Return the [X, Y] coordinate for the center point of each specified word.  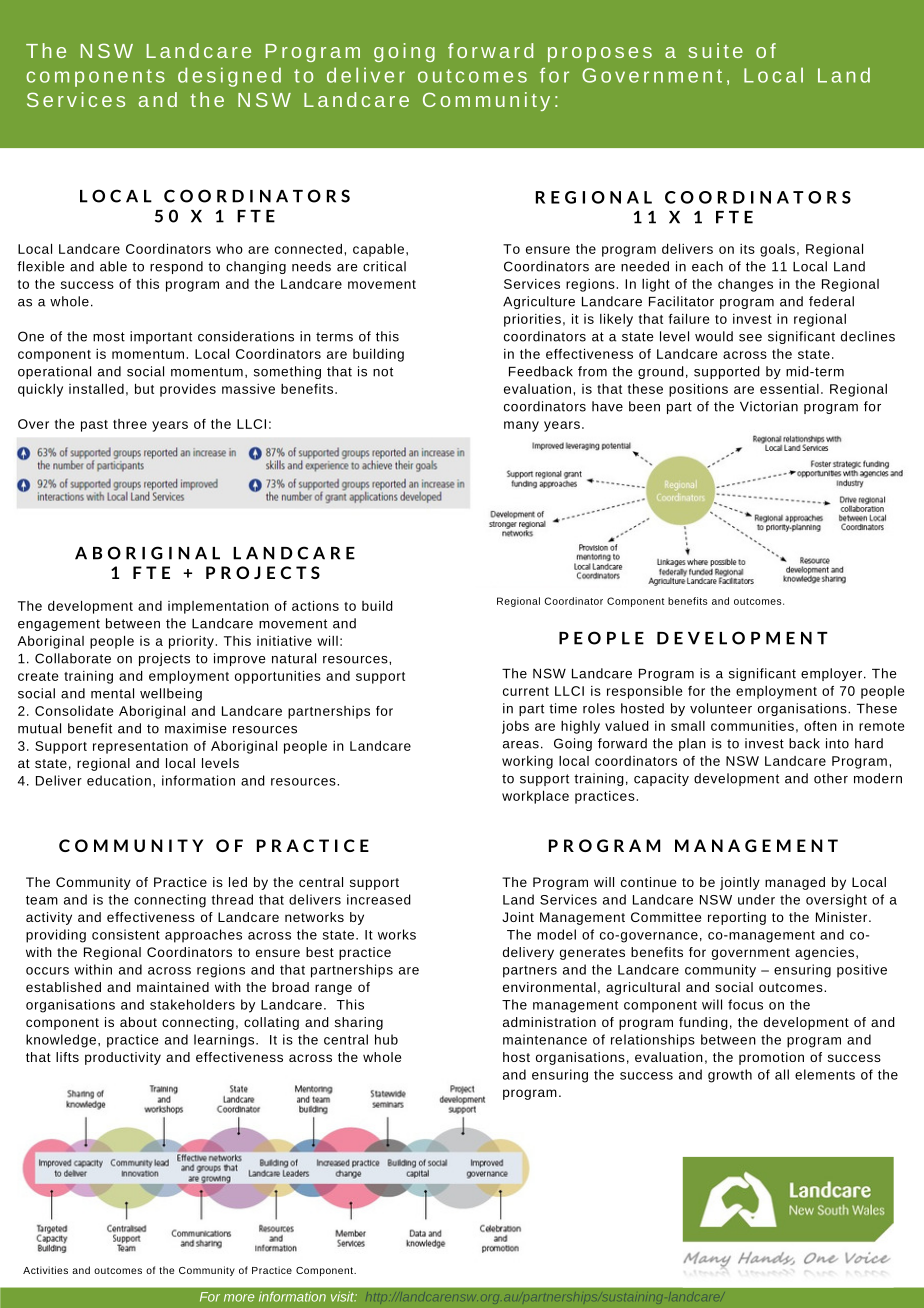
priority [191, 642]
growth [730, 1076]
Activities [45, 1270]
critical [384, 266]
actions [315, 606]
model [556, 934]
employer [831, 674]
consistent [126, 934]
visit [344, 1296]
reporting [737, 918]
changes [745, 285]
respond [176, 267]
